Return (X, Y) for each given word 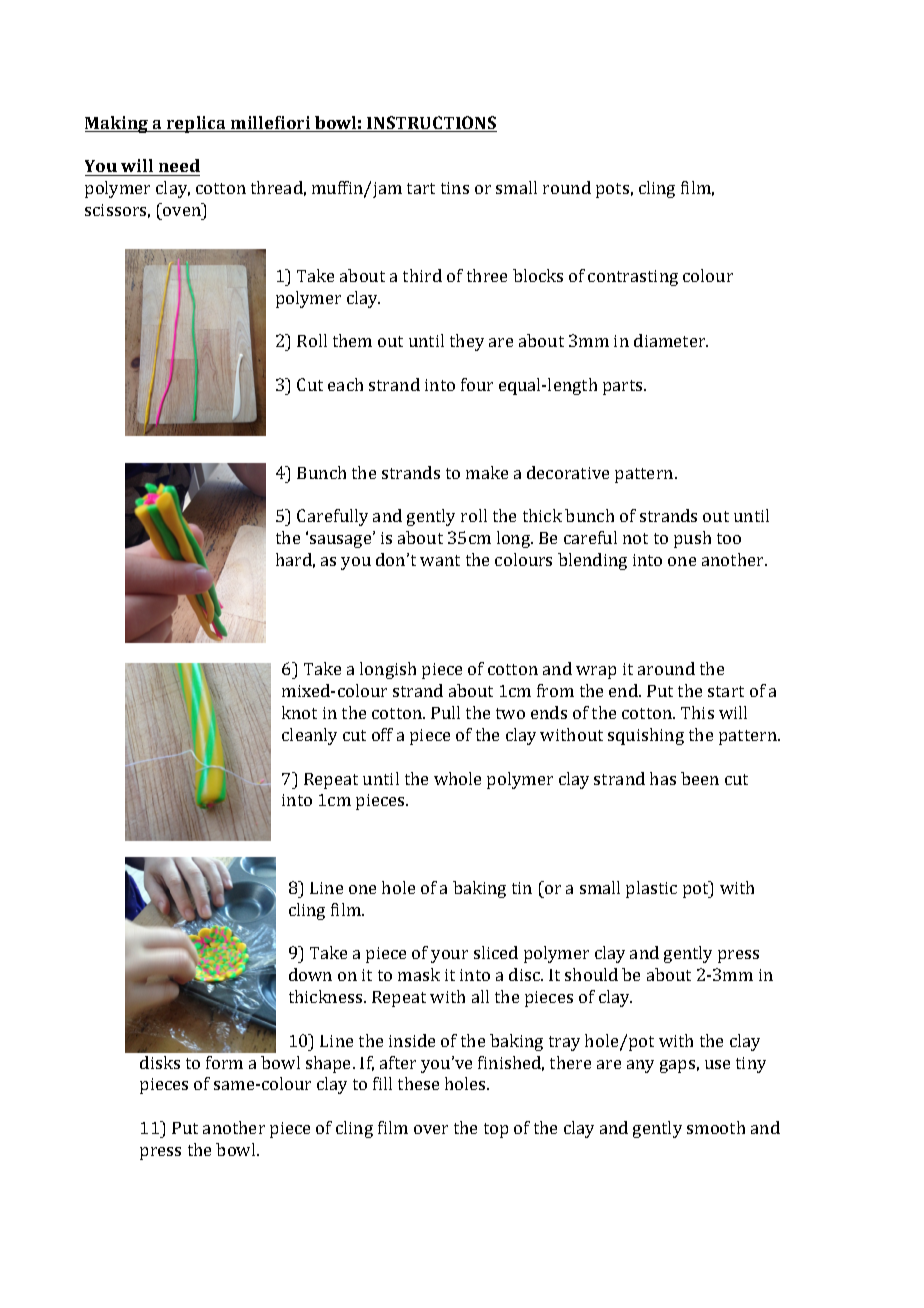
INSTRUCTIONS (431, 124)
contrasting (633, 278)
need (178, 167)
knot (299, 712)
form (224, 1062)
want (440, 560)
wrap (596, 672)
